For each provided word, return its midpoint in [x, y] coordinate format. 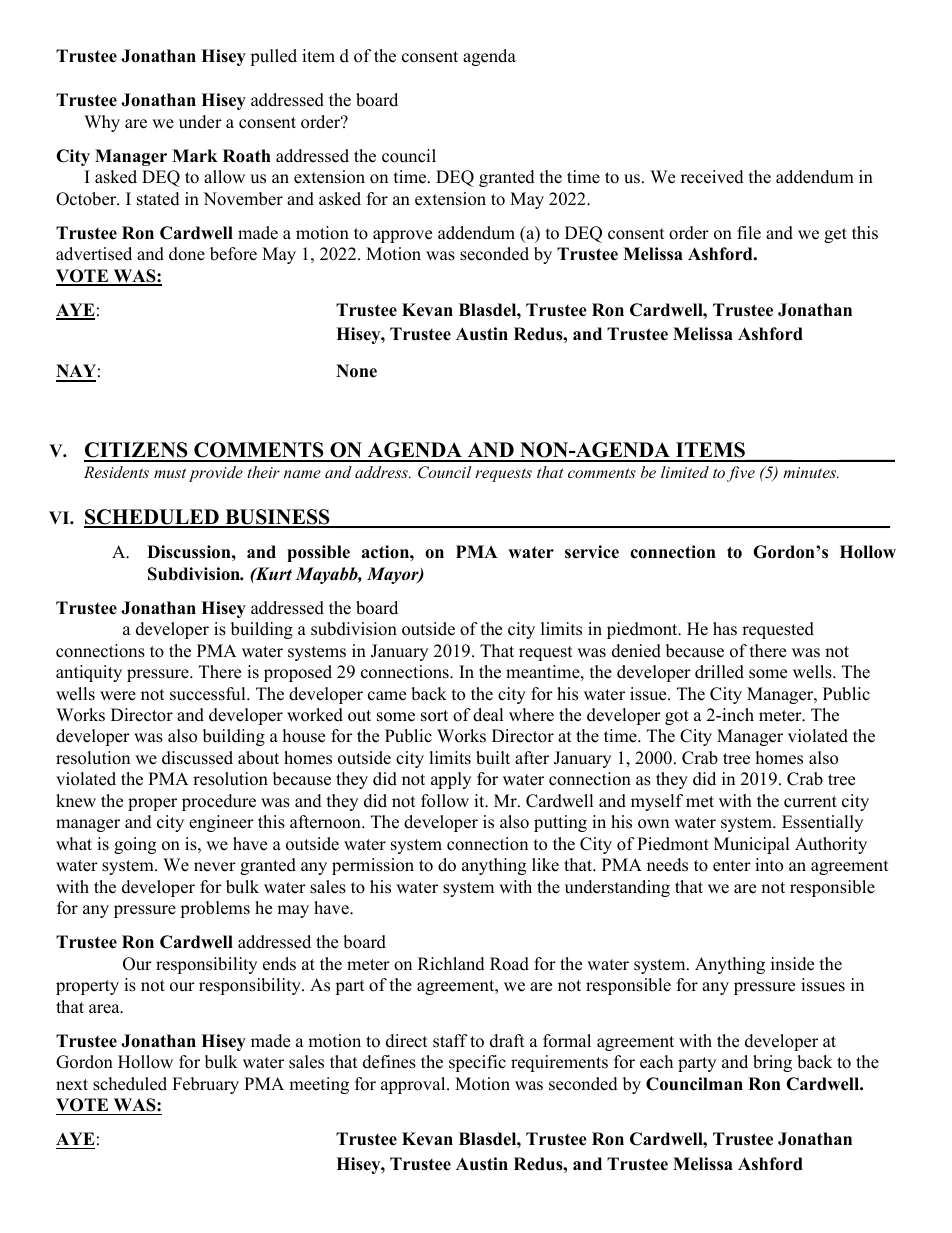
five [741, 474]
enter [732, 866]
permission [373, 866]
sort [434, 716]
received [712, 177]
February [205, 1085]
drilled [719, 672]
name [302, 474]
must [170, 473]
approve [402, 236]
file [749, 233]
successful [209, 694]
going [135, 845]
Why [102, 123]
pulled [273, 57]
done [187, 254]
